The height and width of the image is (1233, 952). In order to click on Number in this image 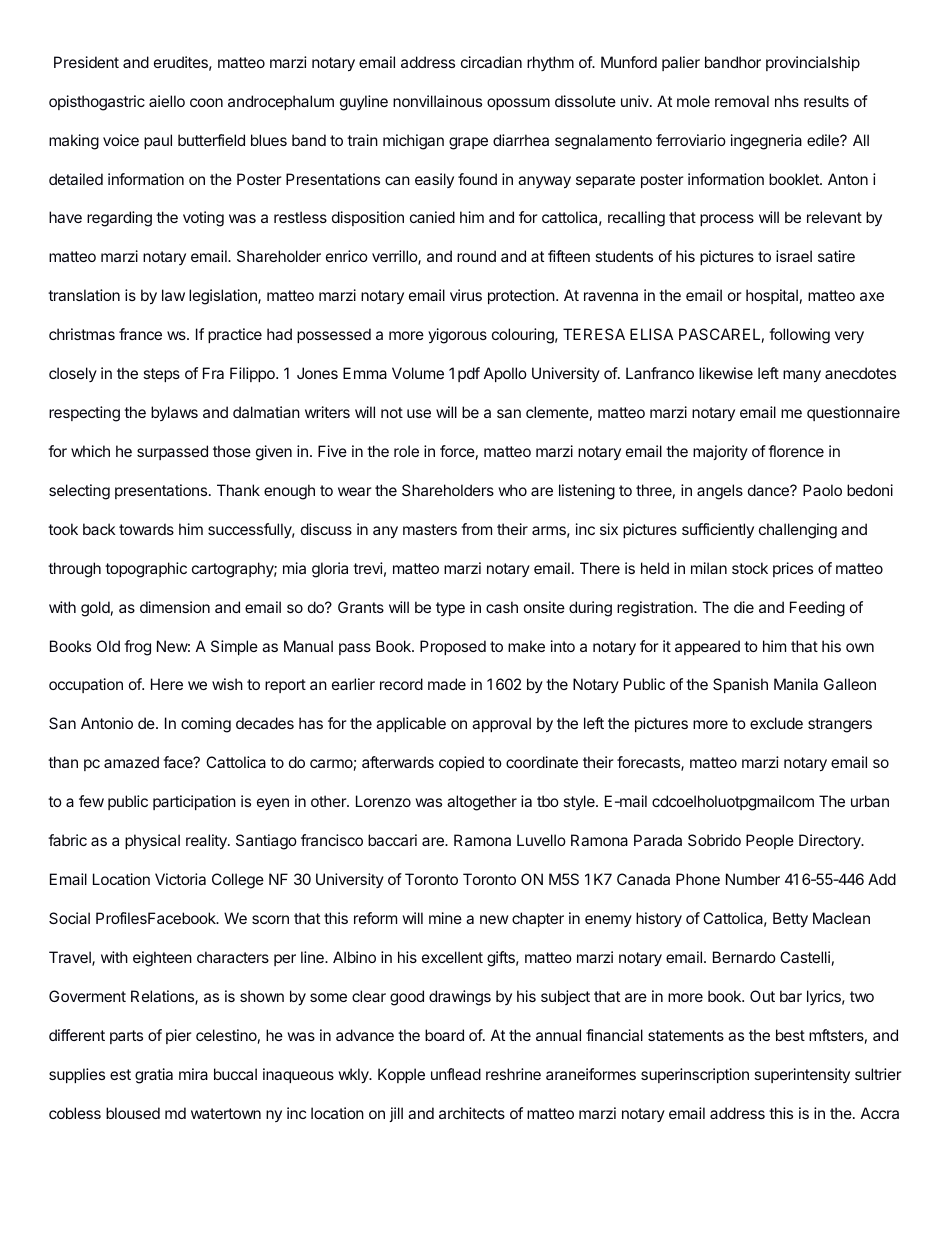, I will do `click(753, 879)`.
